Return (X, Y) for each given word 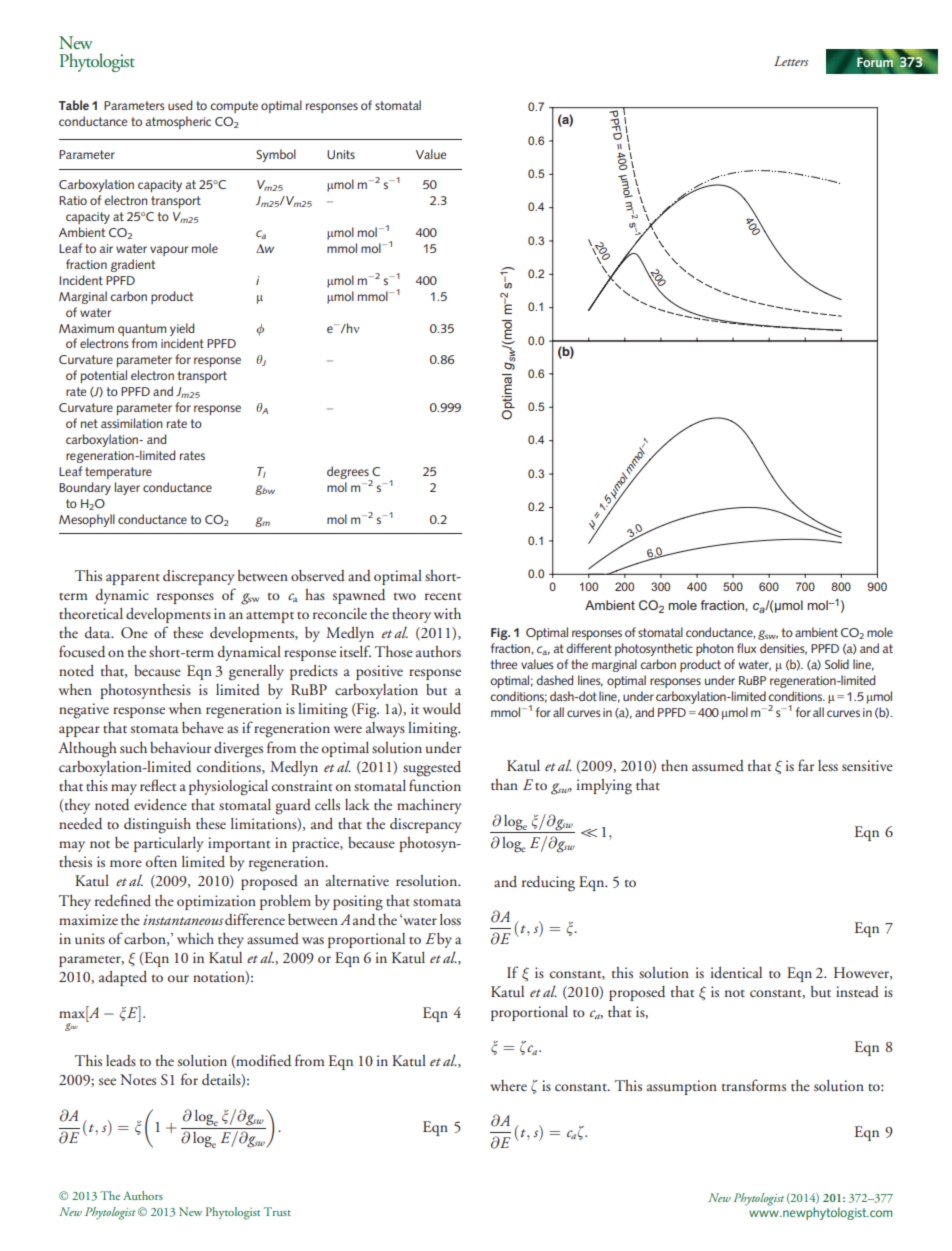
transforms (754, 1085)
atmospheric (178, 122)
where (508, 1085)
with (447, 613)
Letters (791, 61)
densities (783, 649)
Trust (277, 1211)
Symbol (276, 155)
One (134, 632)
